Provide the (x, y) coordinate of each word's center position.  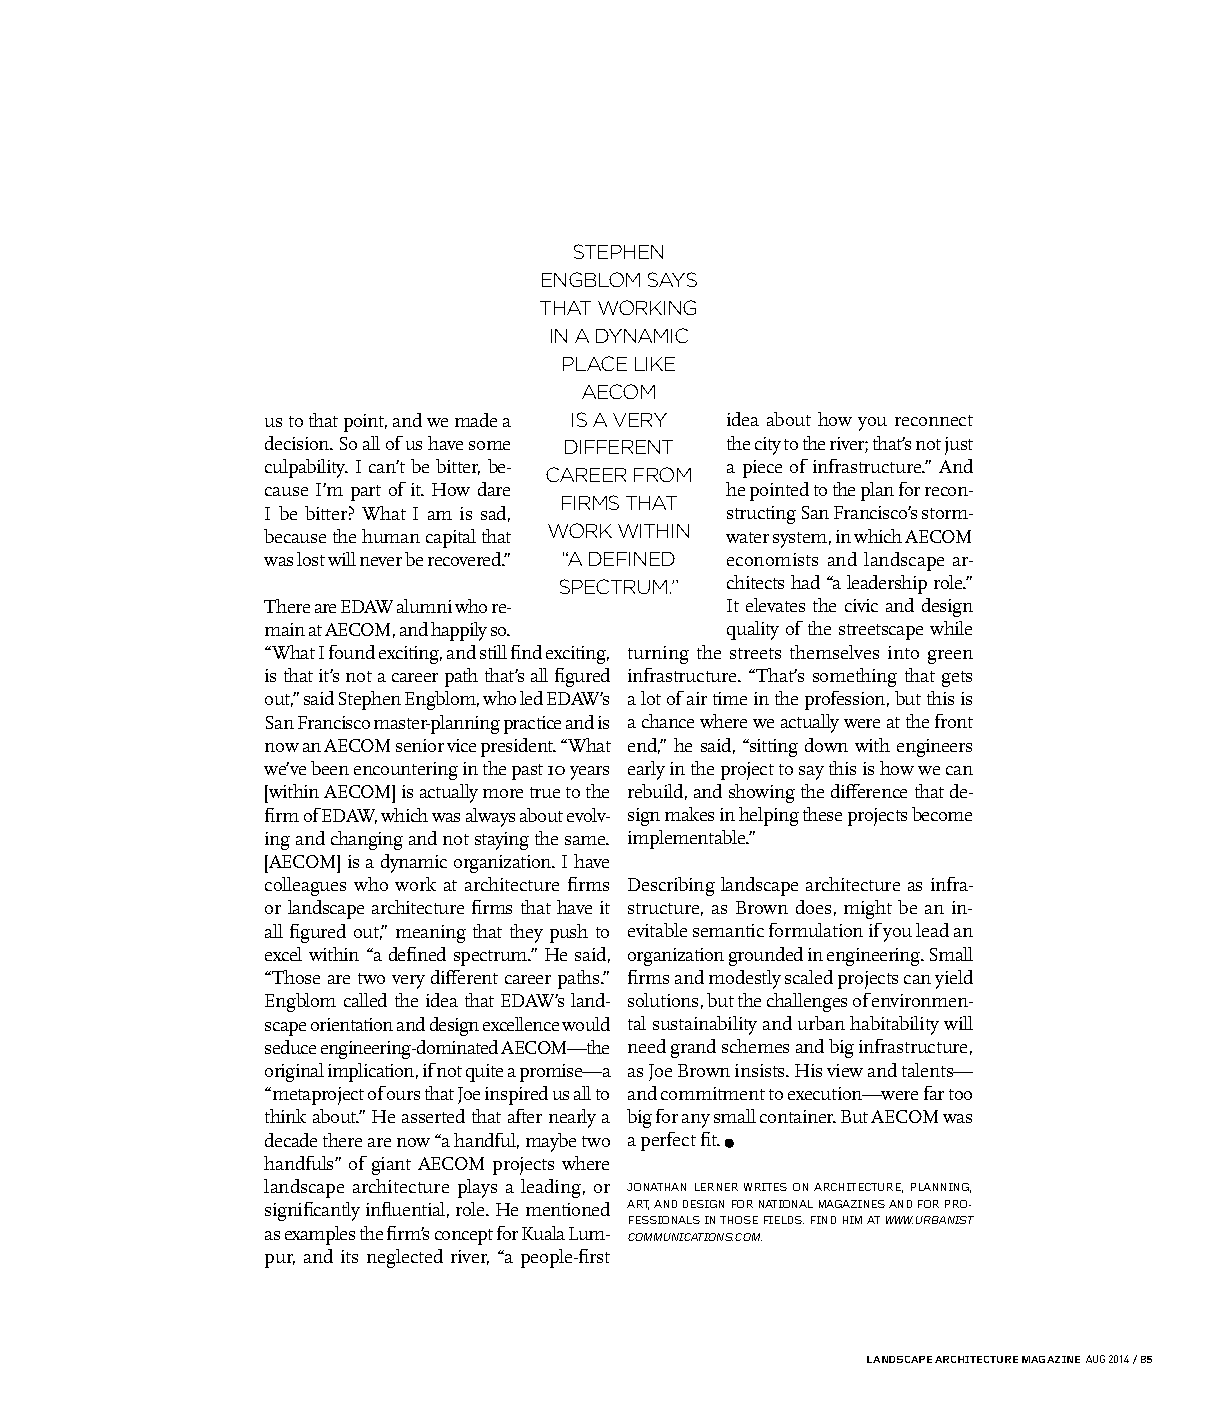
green (950, 657)
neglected (405, 1258)
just (959, 446)
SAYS (672, 279)
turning (658, 655)
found (352, 652)
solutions (663, 1000)
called (365, 1000)
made (476, 420)
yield (954, 979)
